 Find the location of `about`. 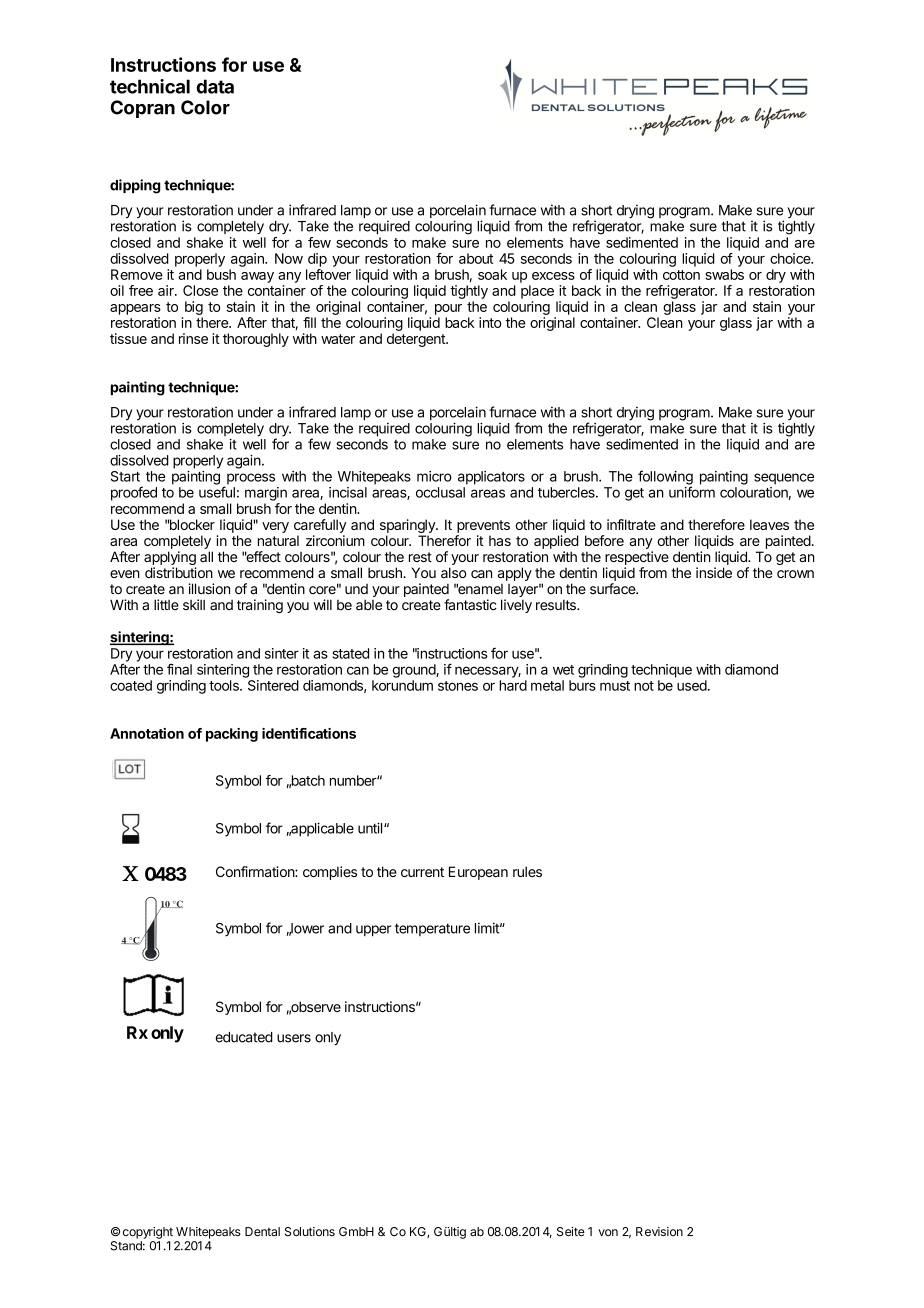

about is located at coordinates (476, 258).
